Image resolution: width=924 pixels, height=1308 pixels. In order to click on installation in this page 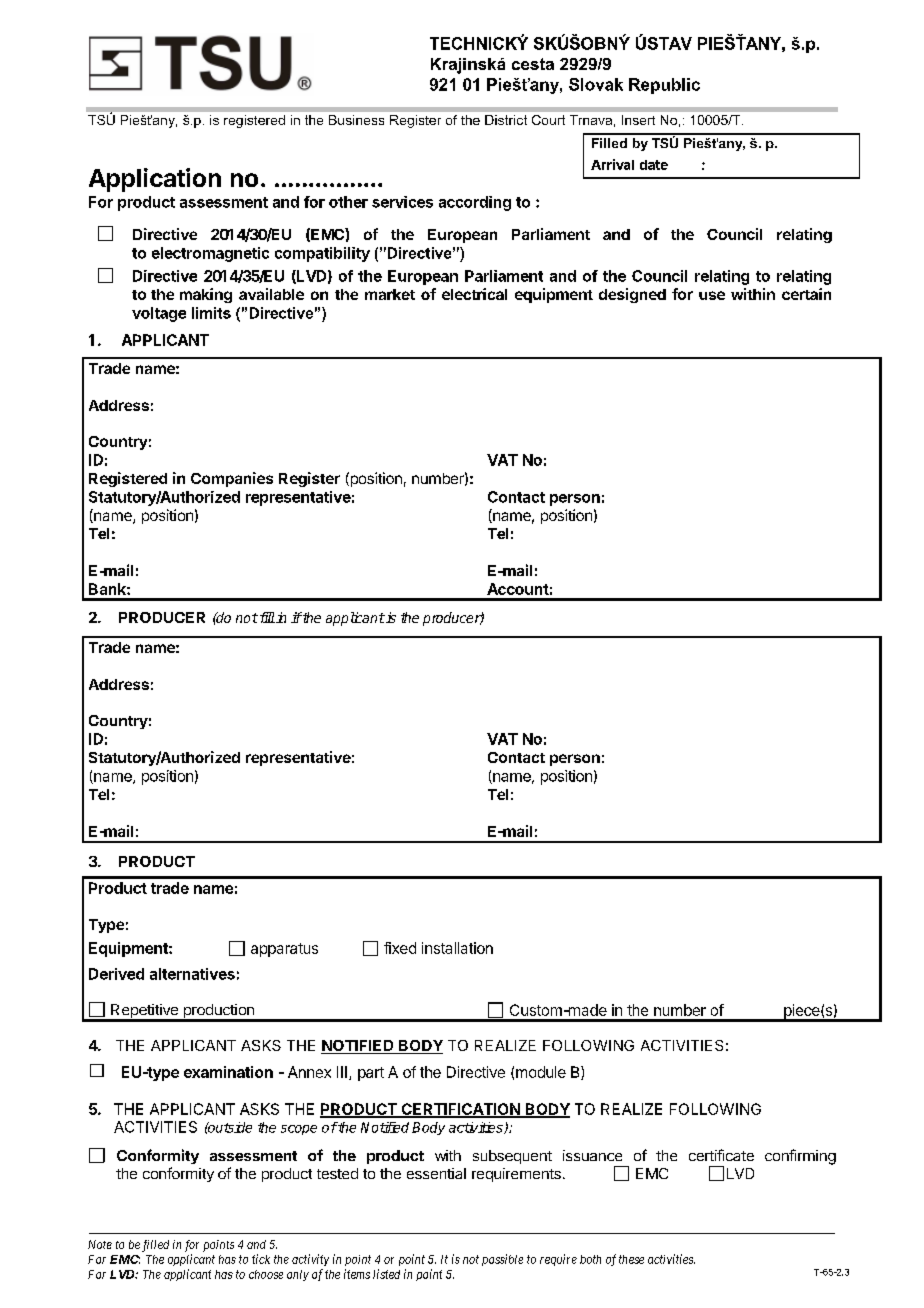, I will do `click(457, 948)`.
